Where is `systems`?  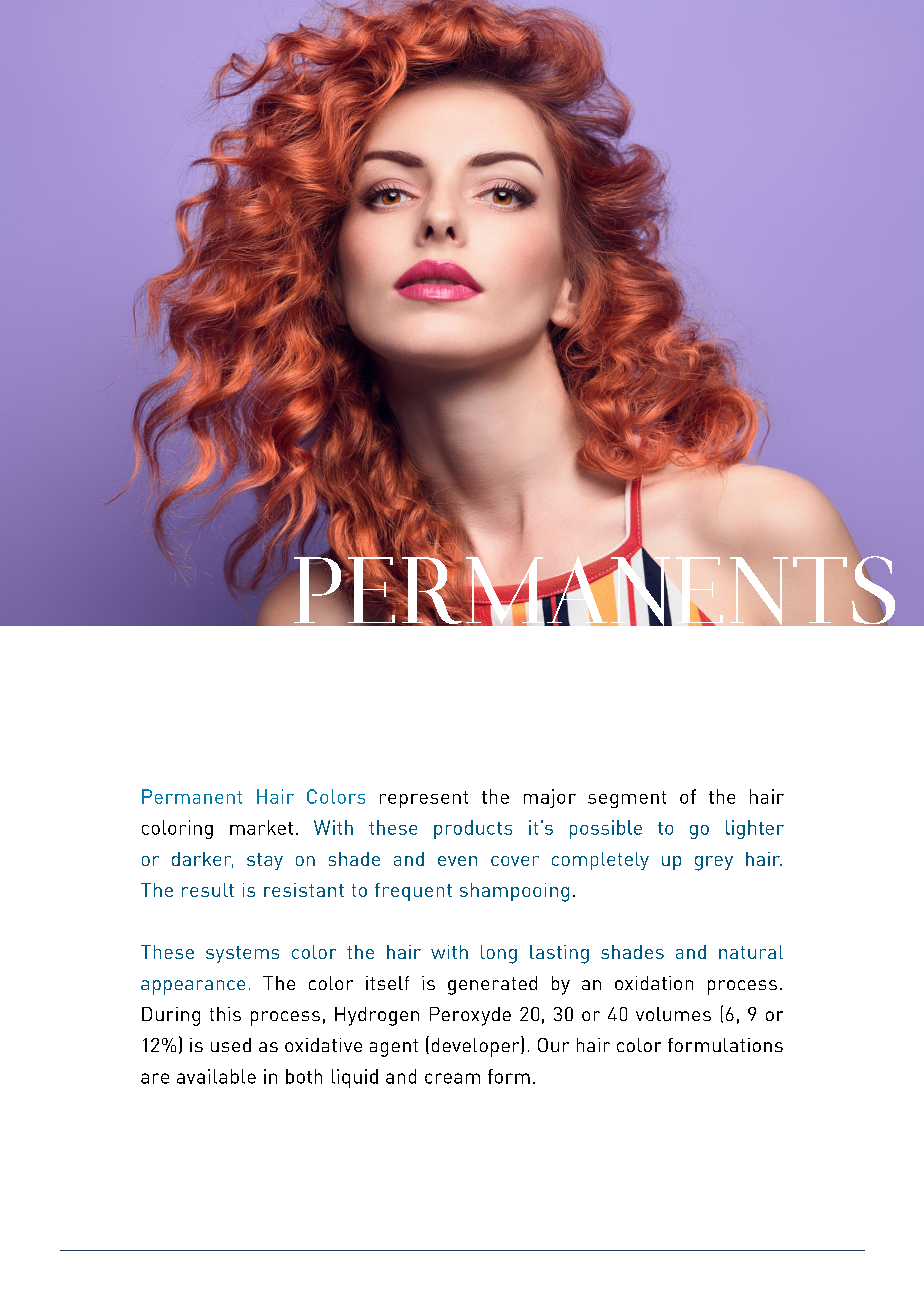 systems is located at coordinates (242, 954).
